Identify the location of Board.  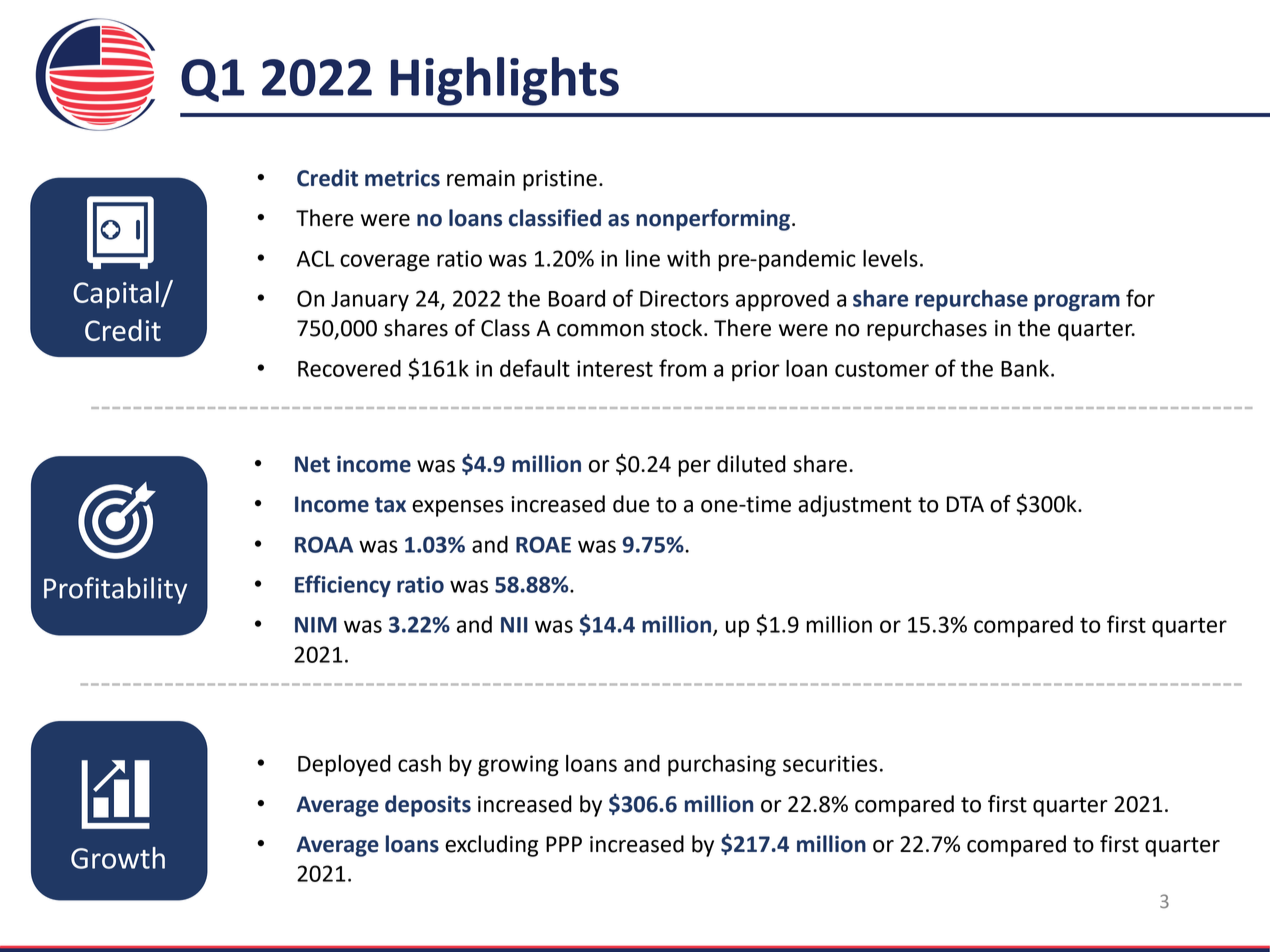
(577, 298).
